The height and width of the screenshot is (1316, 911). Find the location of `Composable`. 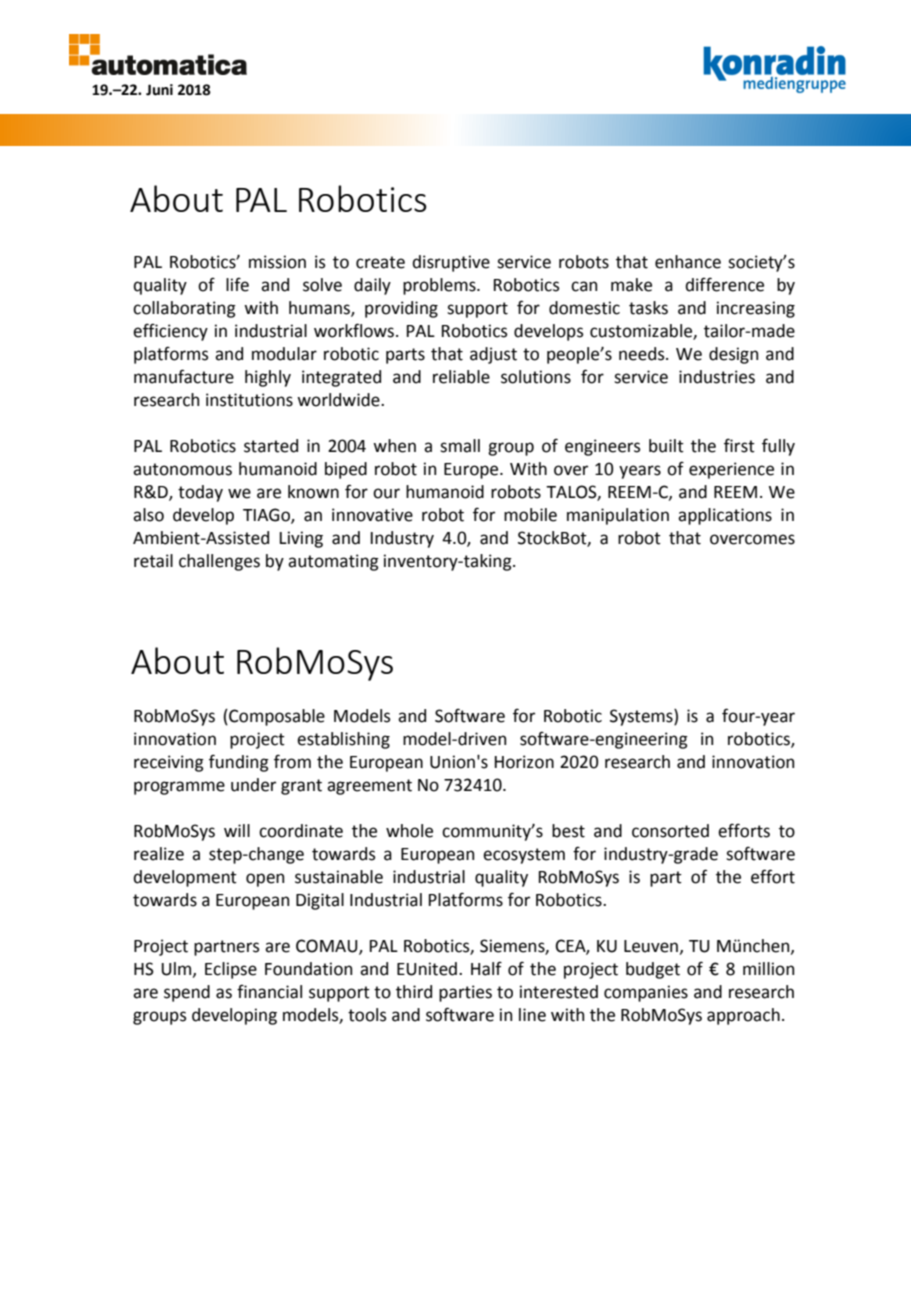

Composable is located at coordinates (276, 717).
